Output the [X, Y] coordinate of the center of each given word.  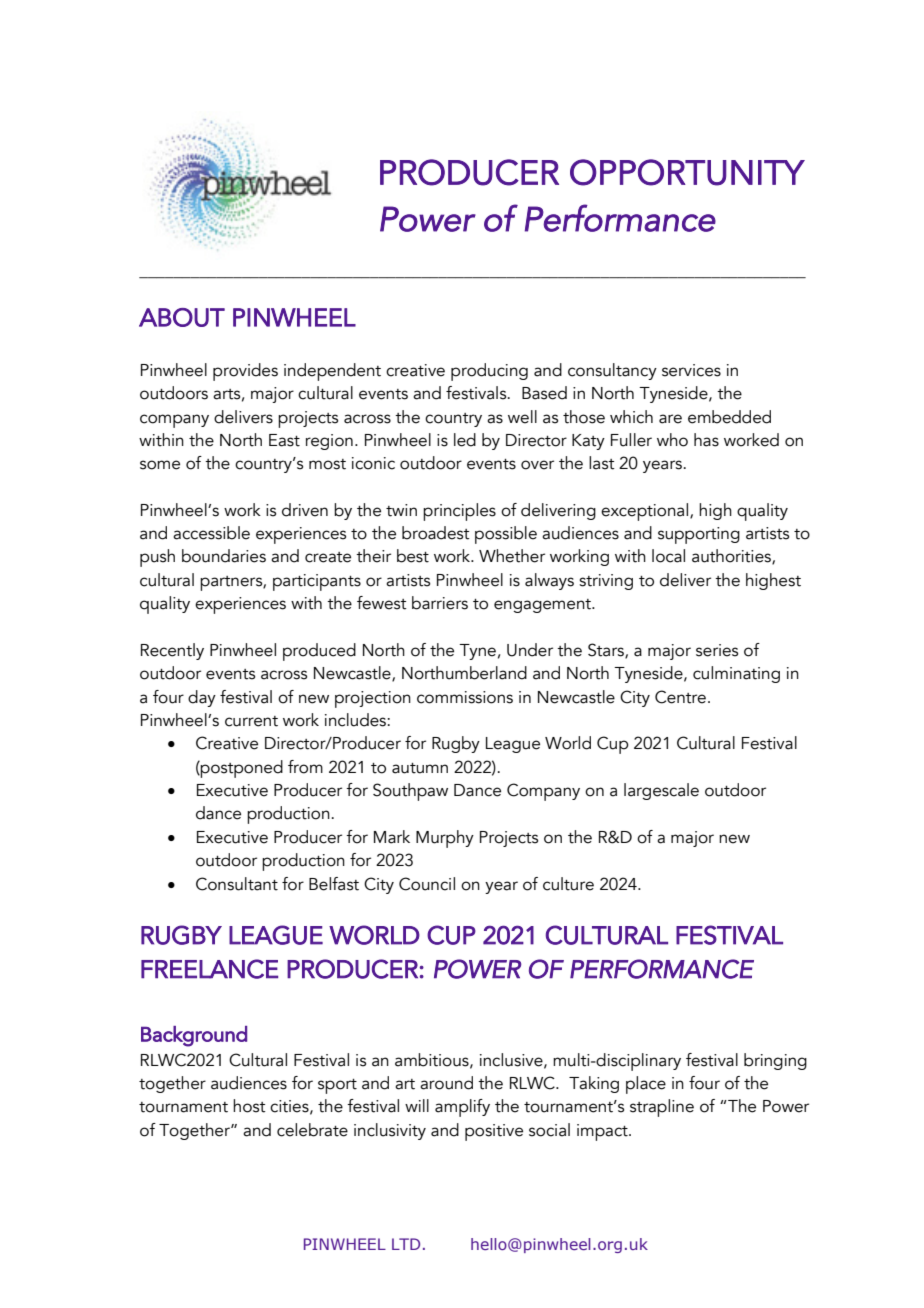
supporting [699, 535]
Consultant [237, 884]
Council [427, 884]
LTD [406, 1244]
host [249, 1106]
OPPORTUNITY [687, 172]
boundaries [224, 556]
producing [489, 372]
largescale [661, 791]
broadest [436, 533]
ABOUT [182, 317]
